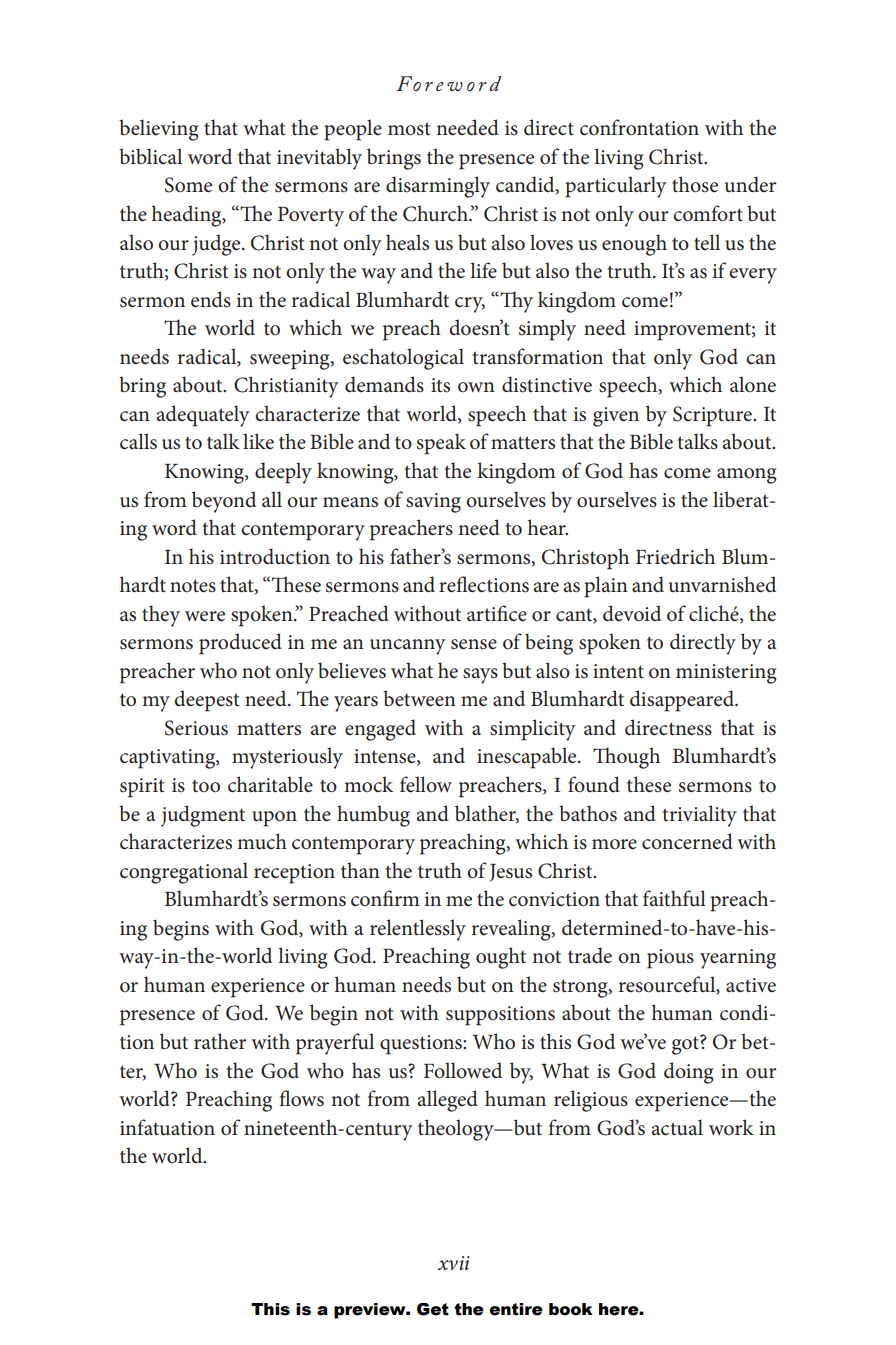 Image resolution: width=896 pixels, height=1345 pixels. What do you see at coordinates (188, 185) in the screenshot?
I see `Some` at bounding box center [188, 185].
